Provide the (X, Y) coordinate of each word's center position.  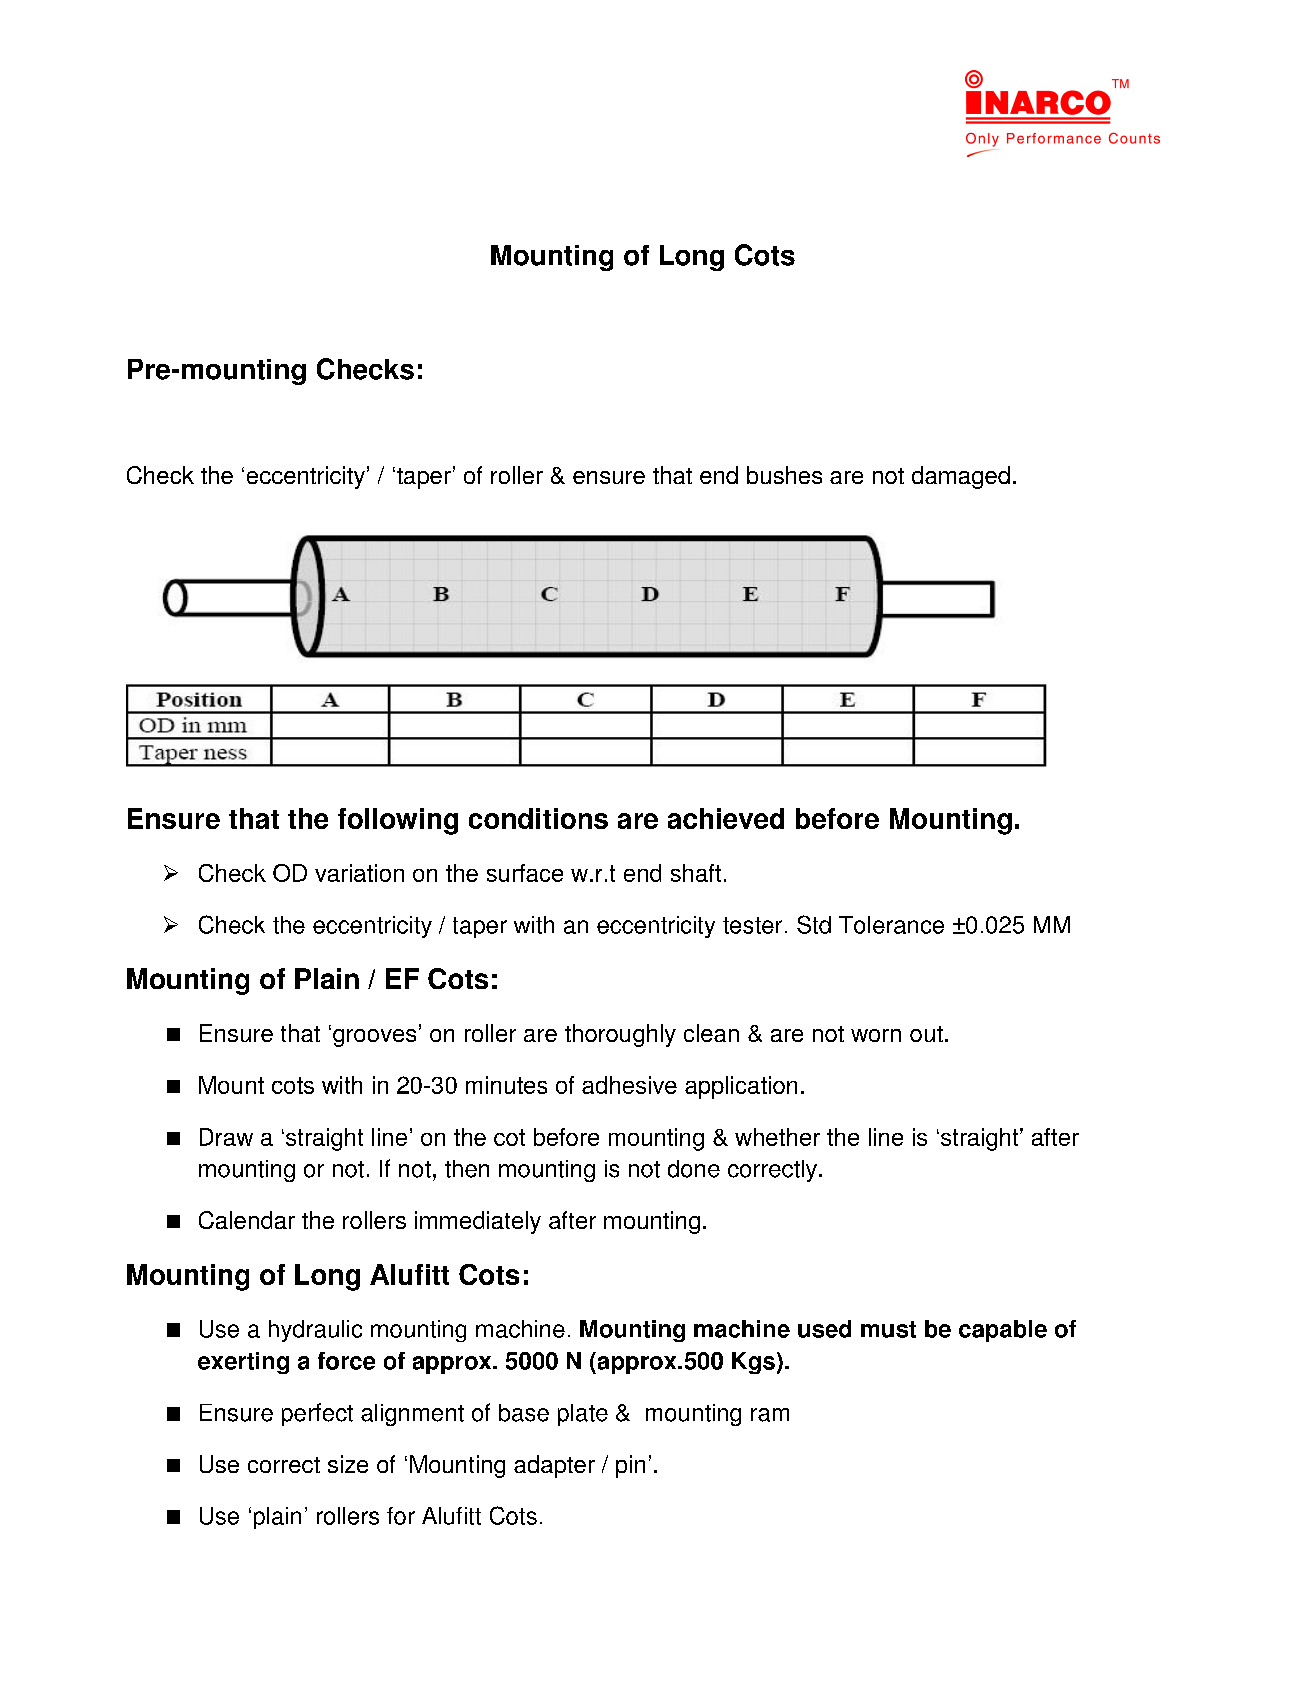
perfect (317, 1414)
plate (583, 1415)
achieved (726, 818)
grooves (374, 1038)
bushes (784, 475)
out (926, 1034)
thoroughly (620, 1035)
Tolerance (891, 925)
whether (777, 1137)
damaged (961, 477)
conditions (538, 818)
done (694, 1169)
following (398, 821)
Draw (226, 1137)
